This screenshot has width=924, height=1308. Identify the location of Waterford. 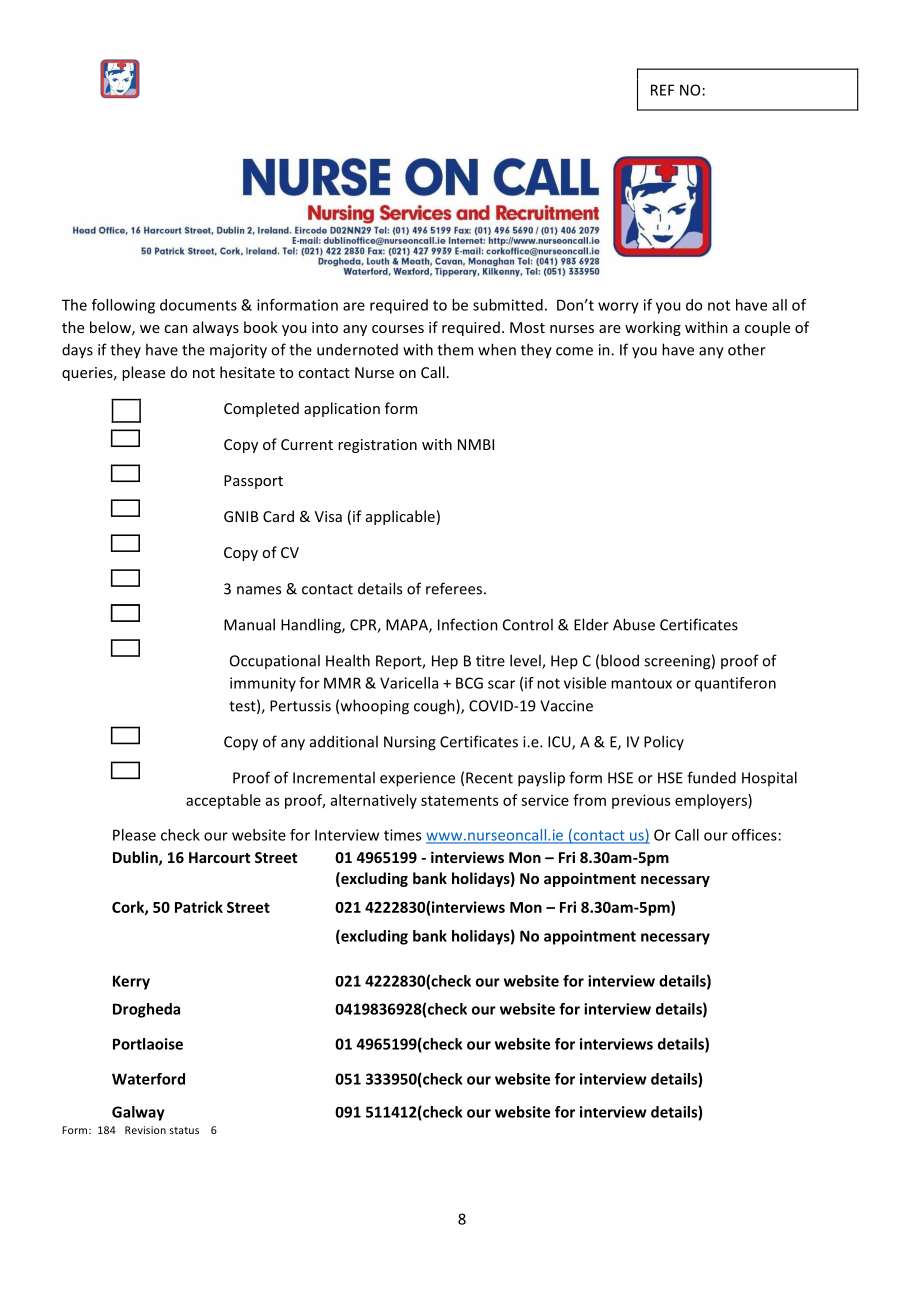
(148, 1079).
